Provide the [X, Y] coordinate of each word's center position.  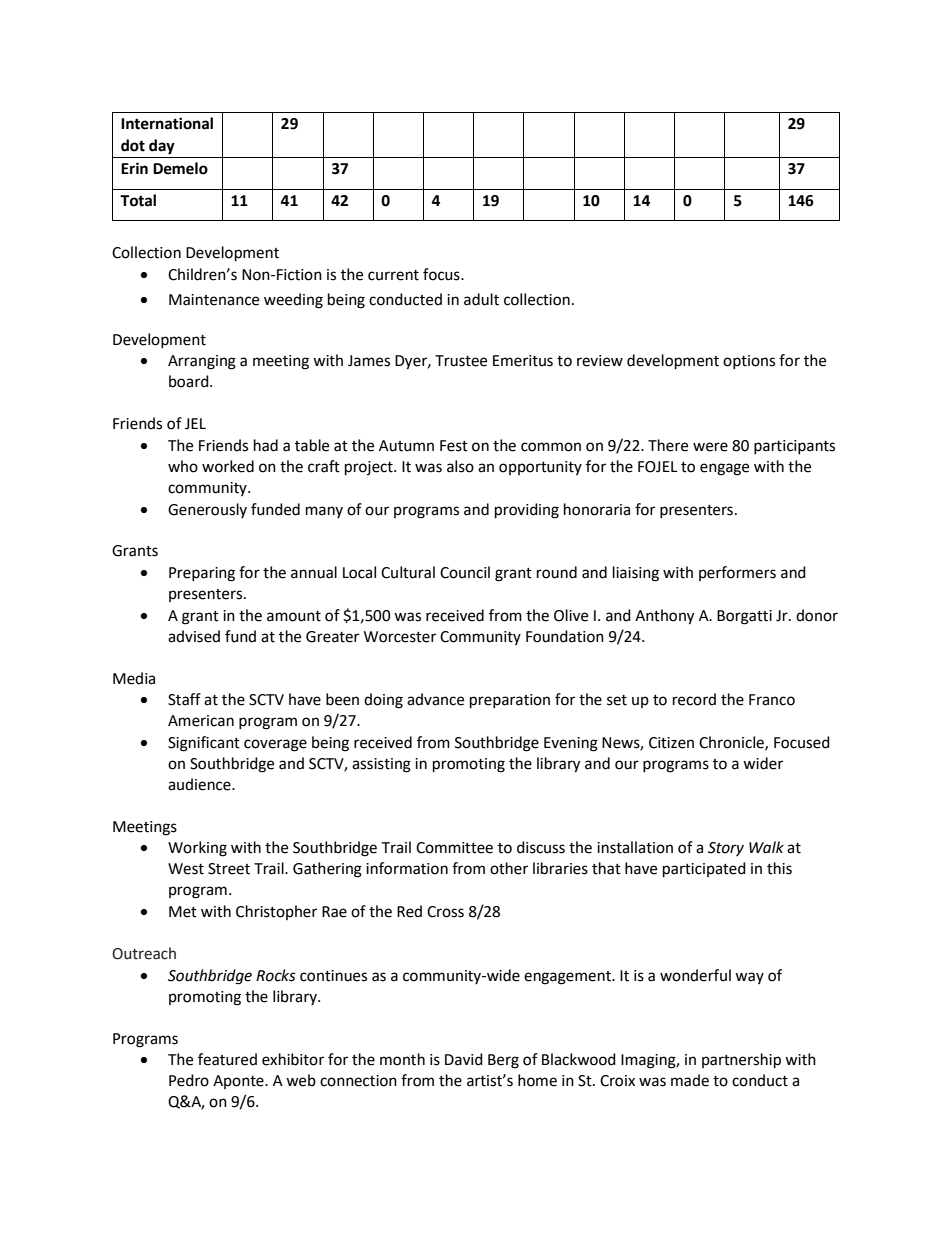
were [710, 447]
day [162, 147]
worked [228, 466]
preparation [510, 701]
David [464, 1059]
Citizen [671, 743]
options [749, 362]
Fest [454, 446]
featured [227, 1059]
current [393, 275]
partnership [741, 1061]
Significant [204, 744]
